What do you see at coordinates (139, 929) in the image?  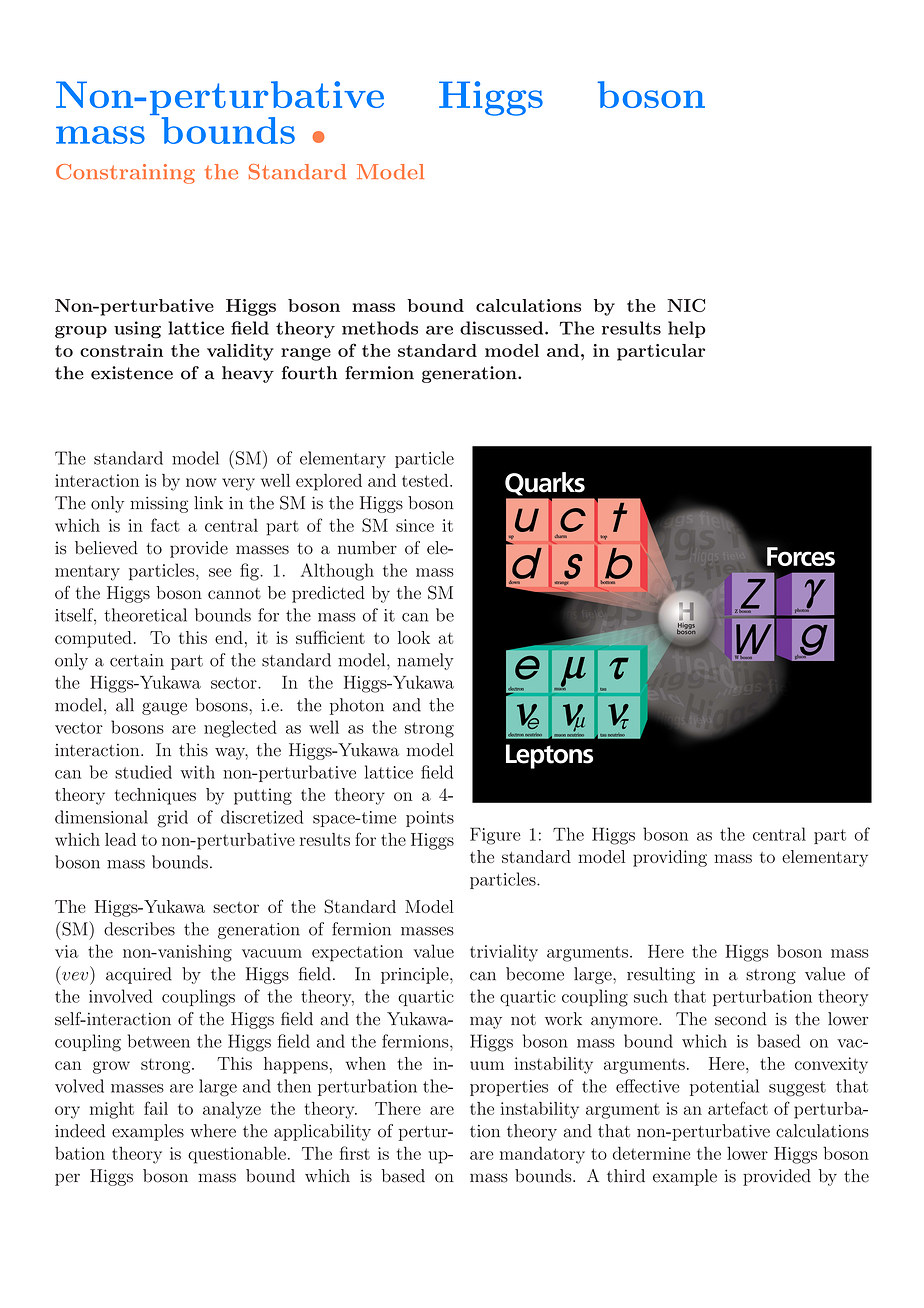 I see `describes` at bounding box center [139, 929].
